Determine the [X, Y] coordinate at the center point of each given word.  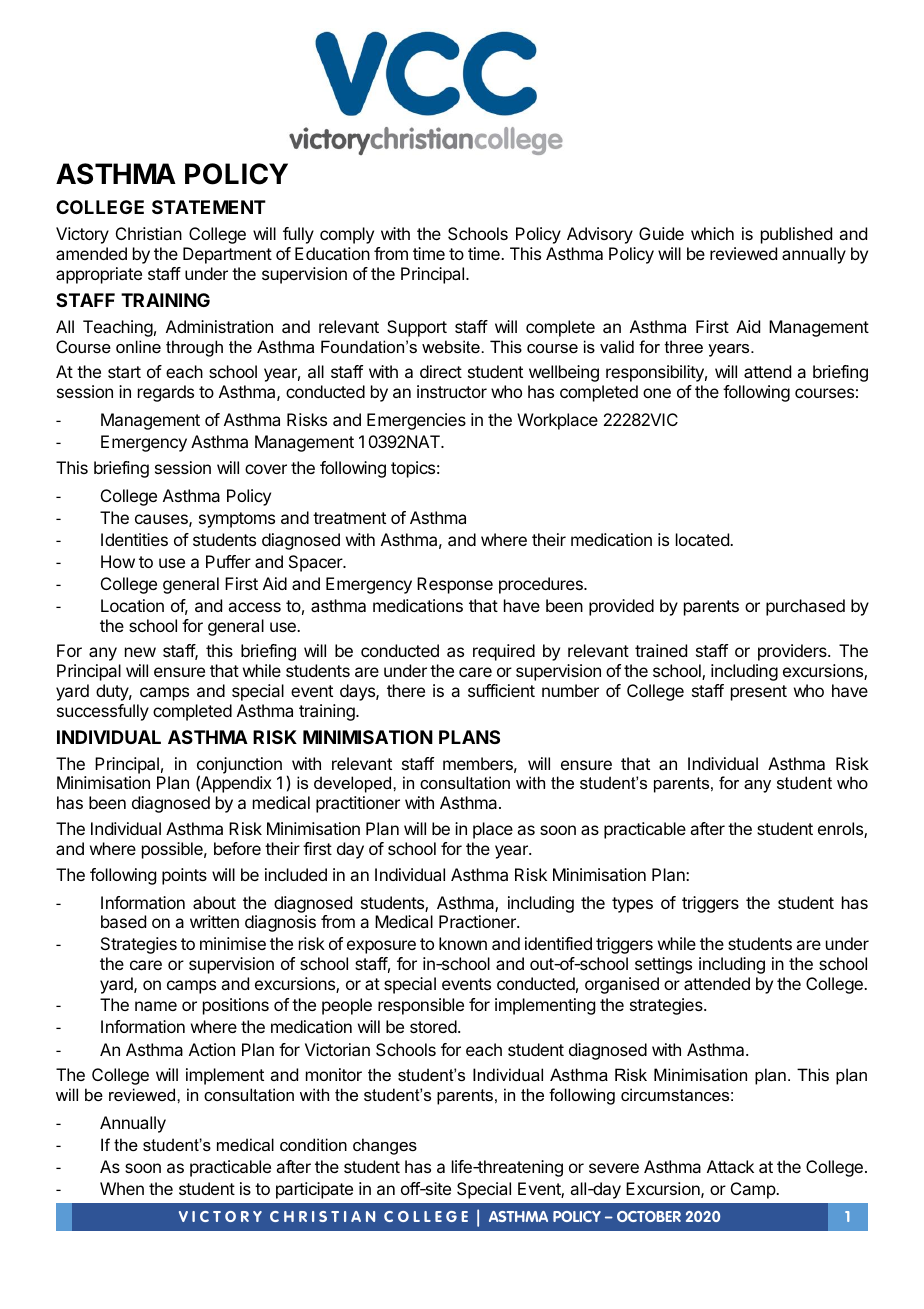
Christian [149, 233]
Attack [730, 1166]
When [122, 1188]
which [712, 233]
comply [347, 235]
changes [385, 1146]
